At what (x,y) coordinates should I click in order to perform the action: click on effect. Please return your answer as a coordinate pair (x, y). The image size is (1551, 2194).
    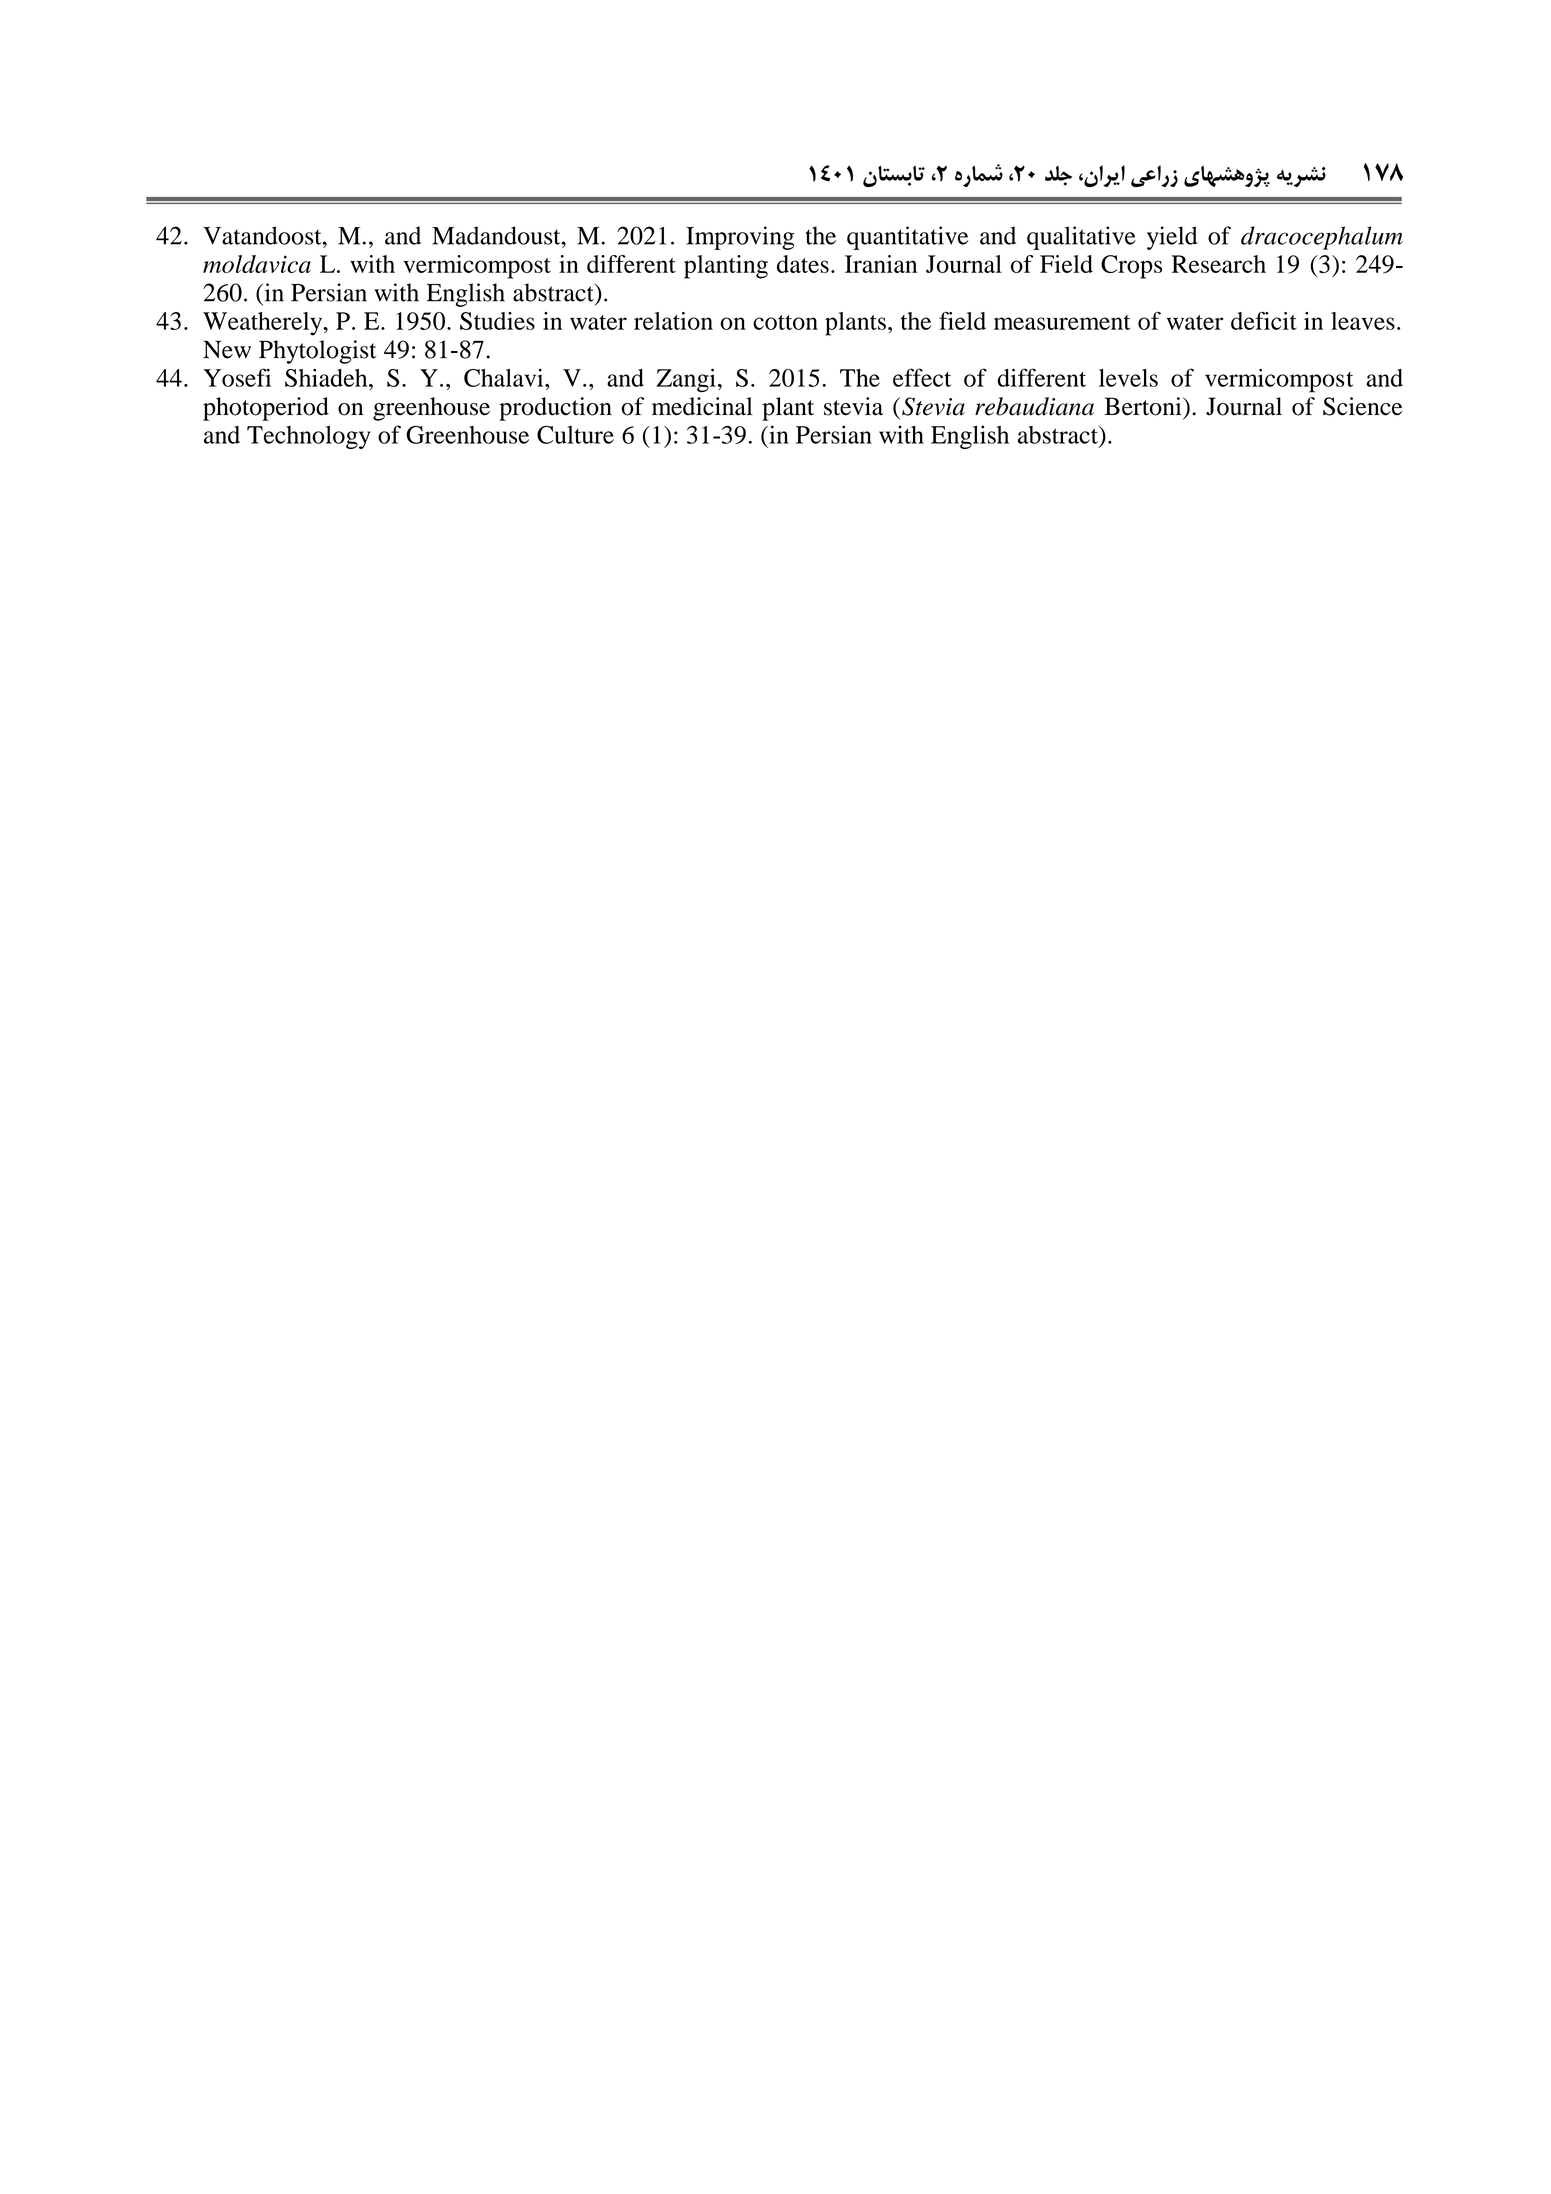
    Looking at the image, I should click on (922, 377).
